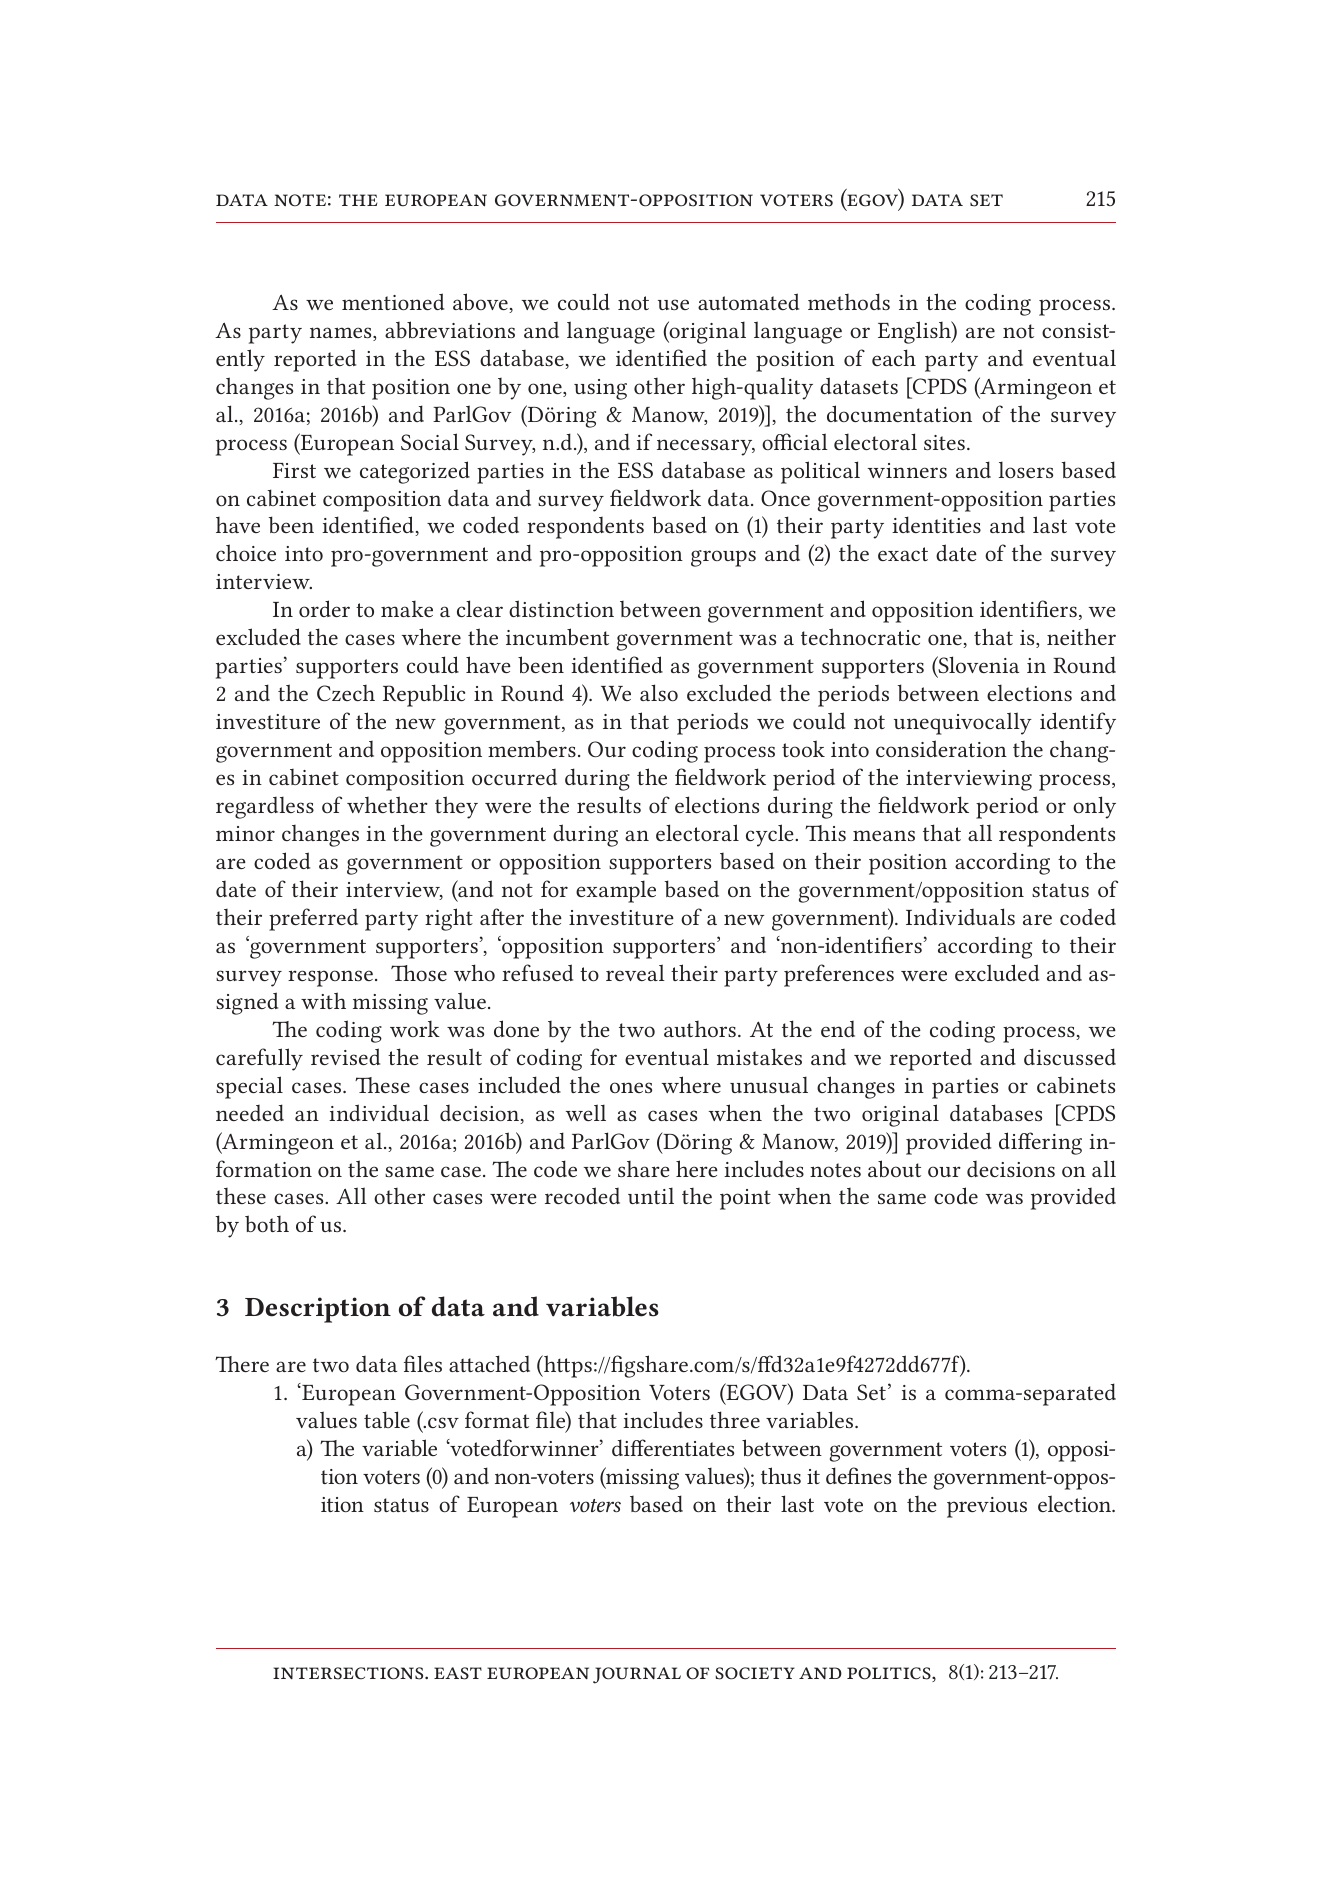 The width and height of the screenshot is (1332, 1883). What do you see at coordinates (1070, 1056) in the screenshot?
I see `discussed` at bounding box center [1070, 1056].
